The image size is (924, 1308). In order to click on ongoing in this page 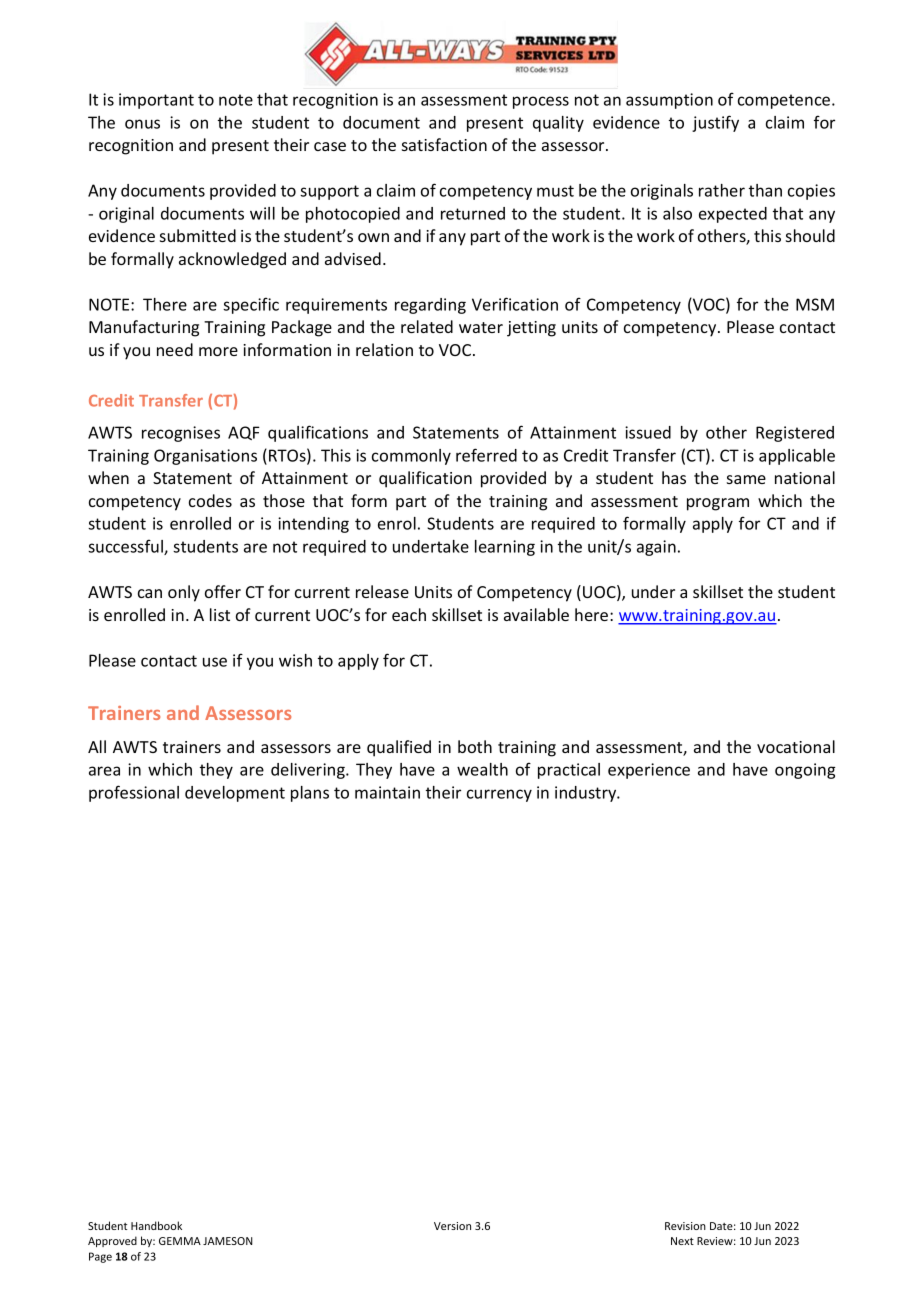, I will do `click(805, 771)`.
